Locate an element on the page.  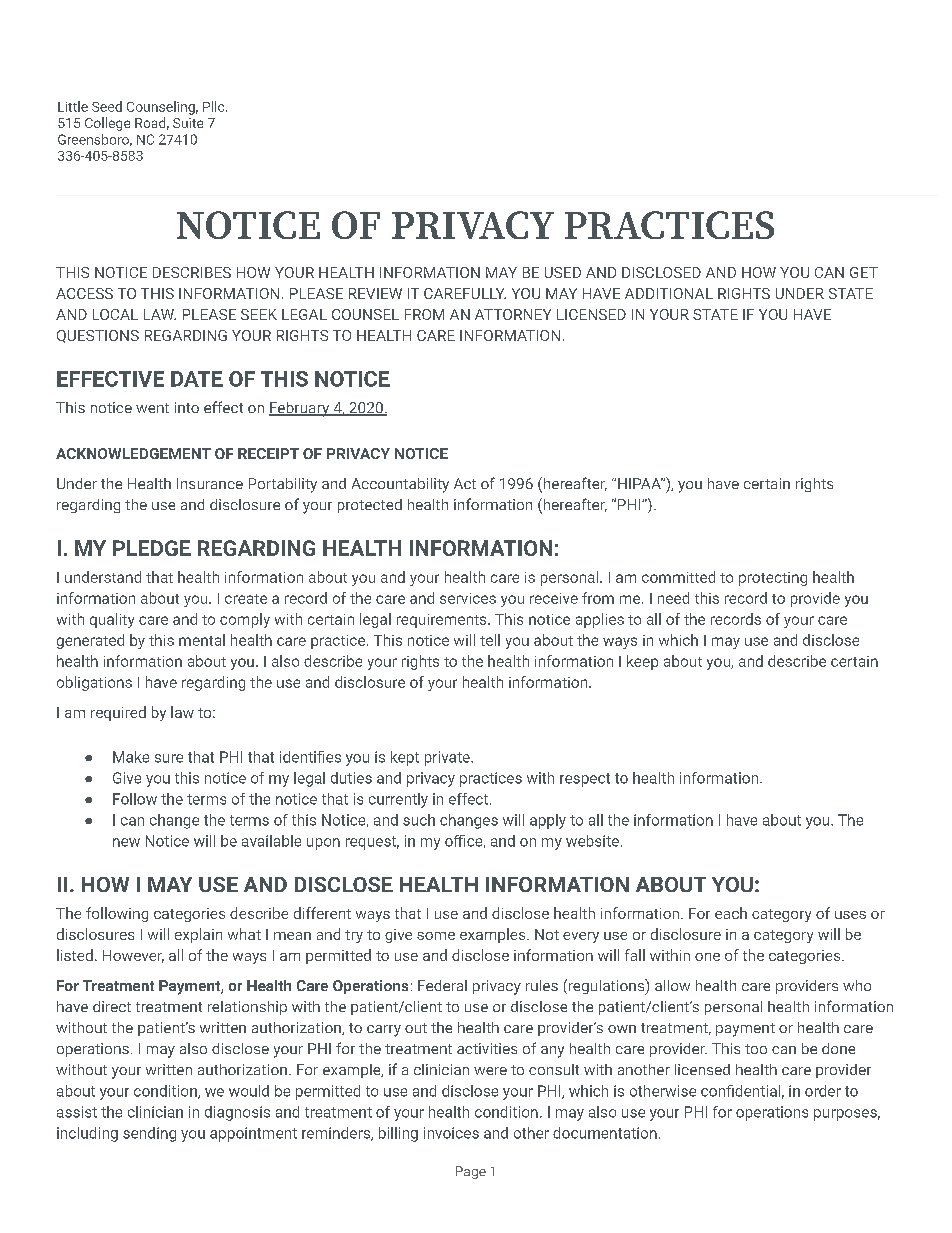
GET is located at coordinates (864, 272).
